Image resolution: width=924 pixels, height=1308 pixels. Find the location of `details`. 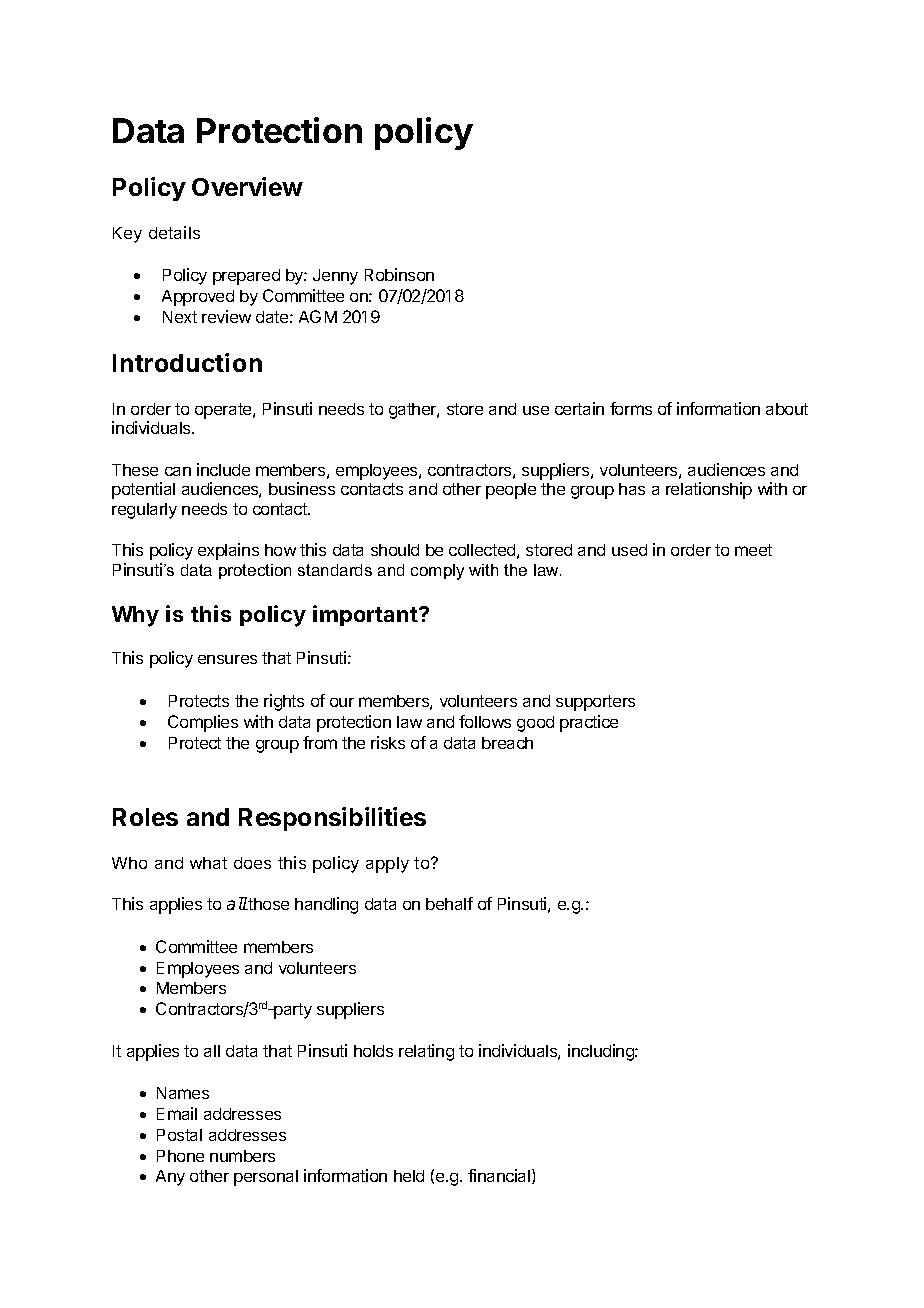

details is located at coordinates (174, 232).
